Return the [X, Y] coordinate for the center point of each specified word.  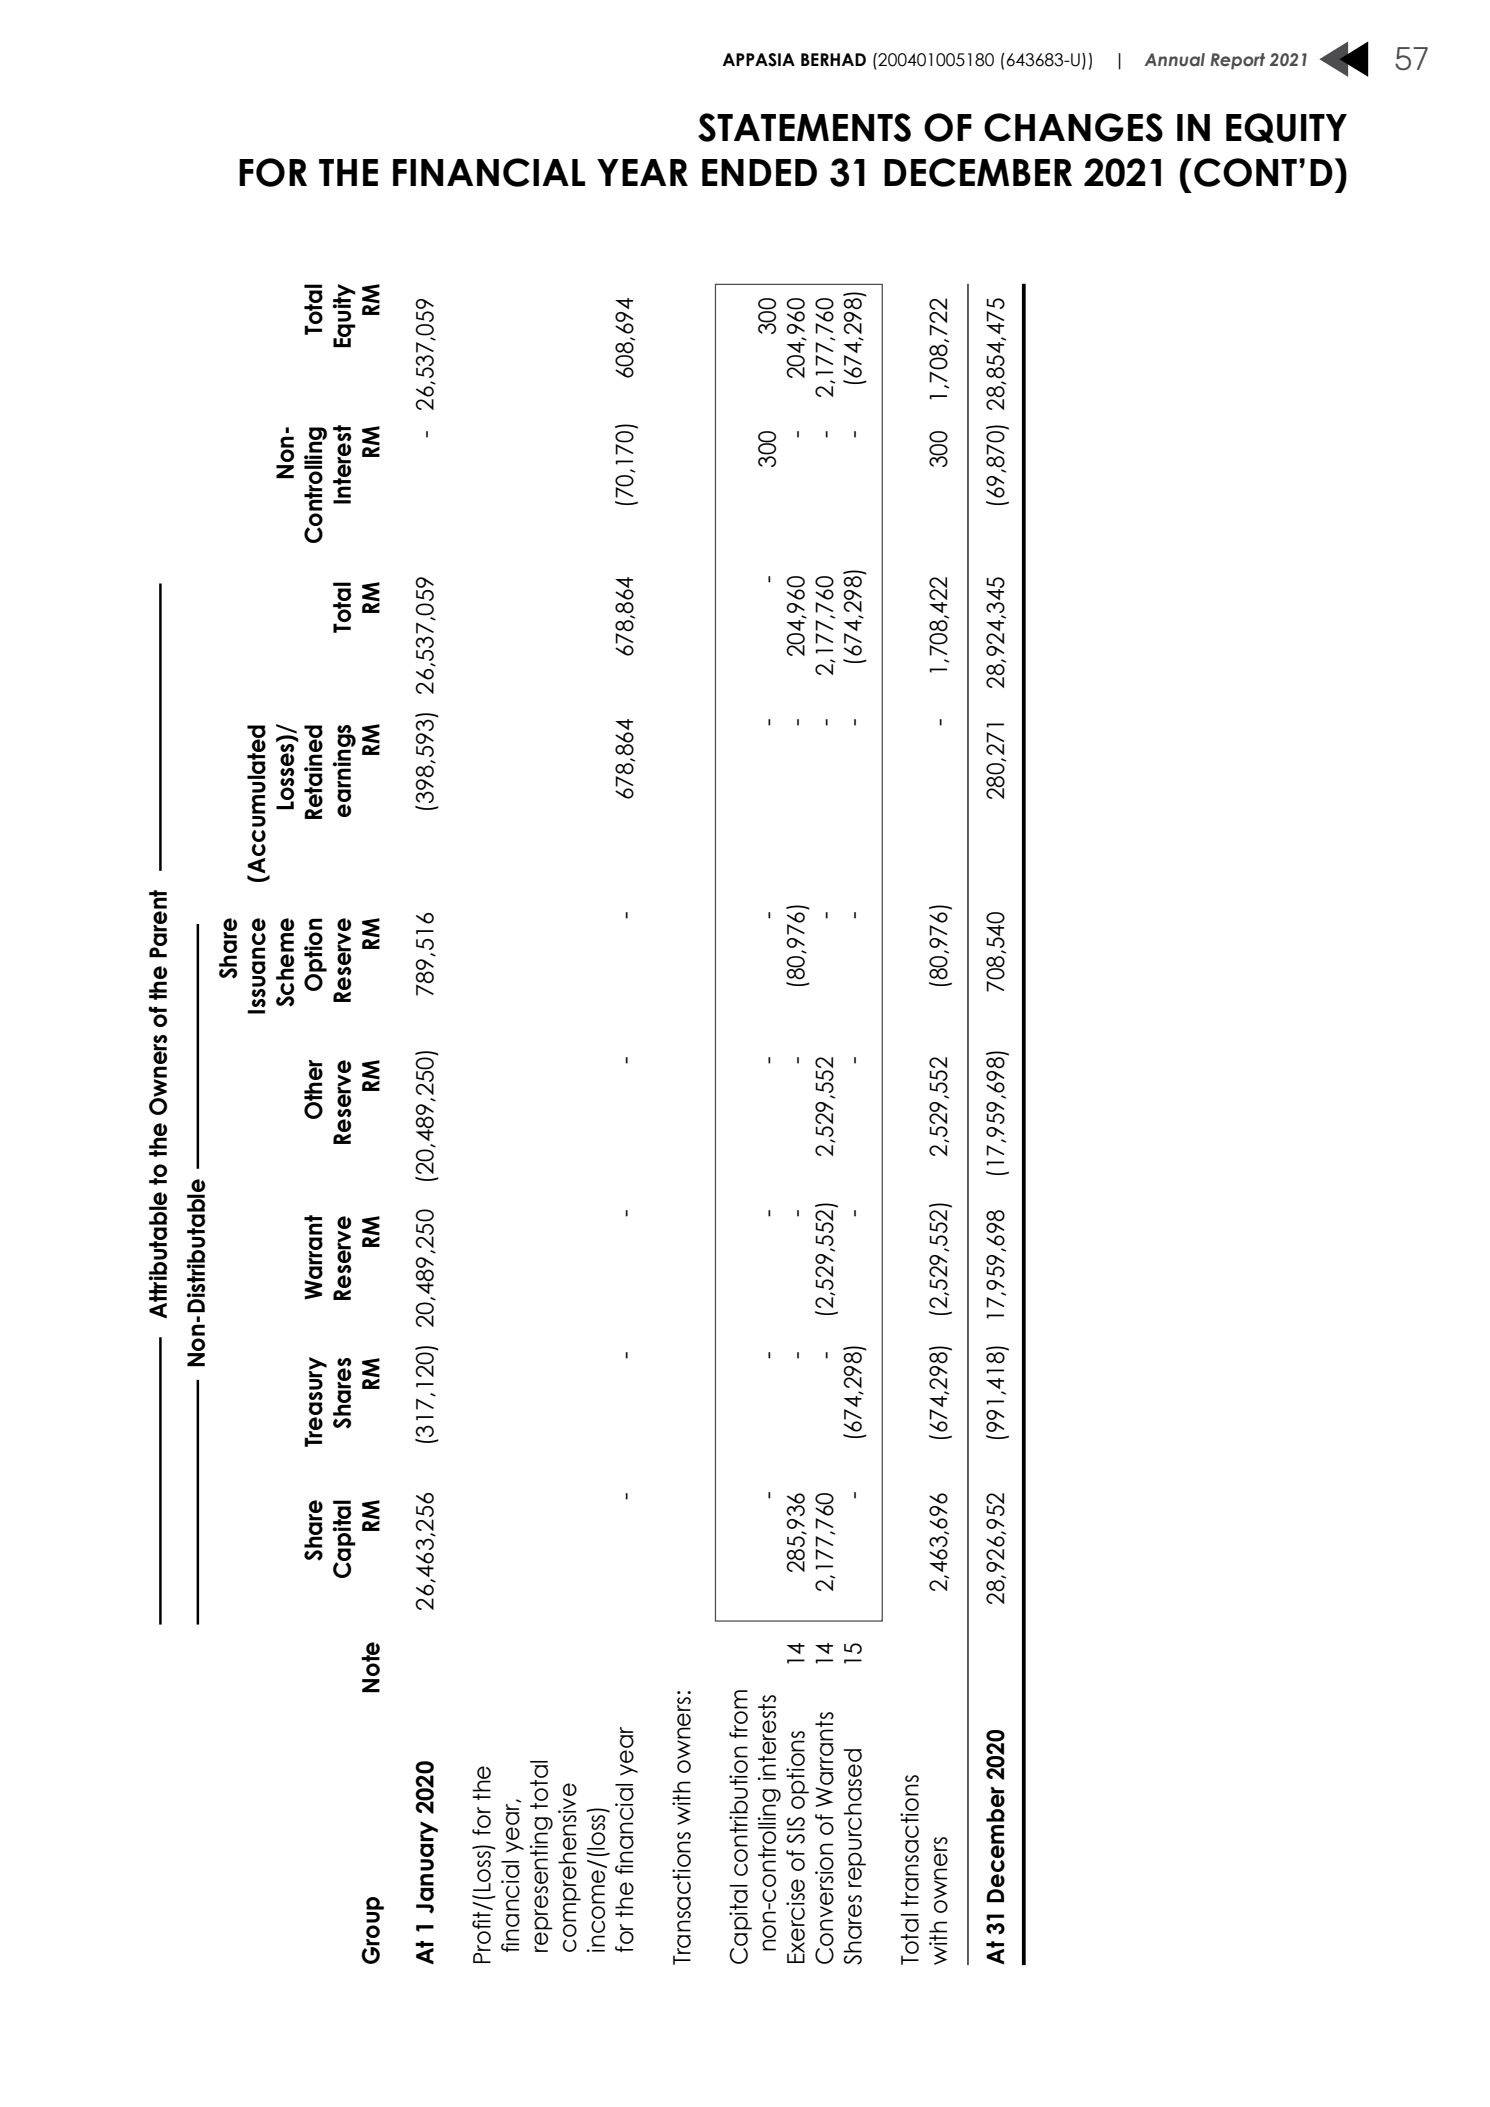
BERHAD [833, 59]
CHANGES [1073, 127]
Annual [1174, 60]
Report [1237, 61]
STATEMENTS [804, 127]
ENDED [759, 172]
